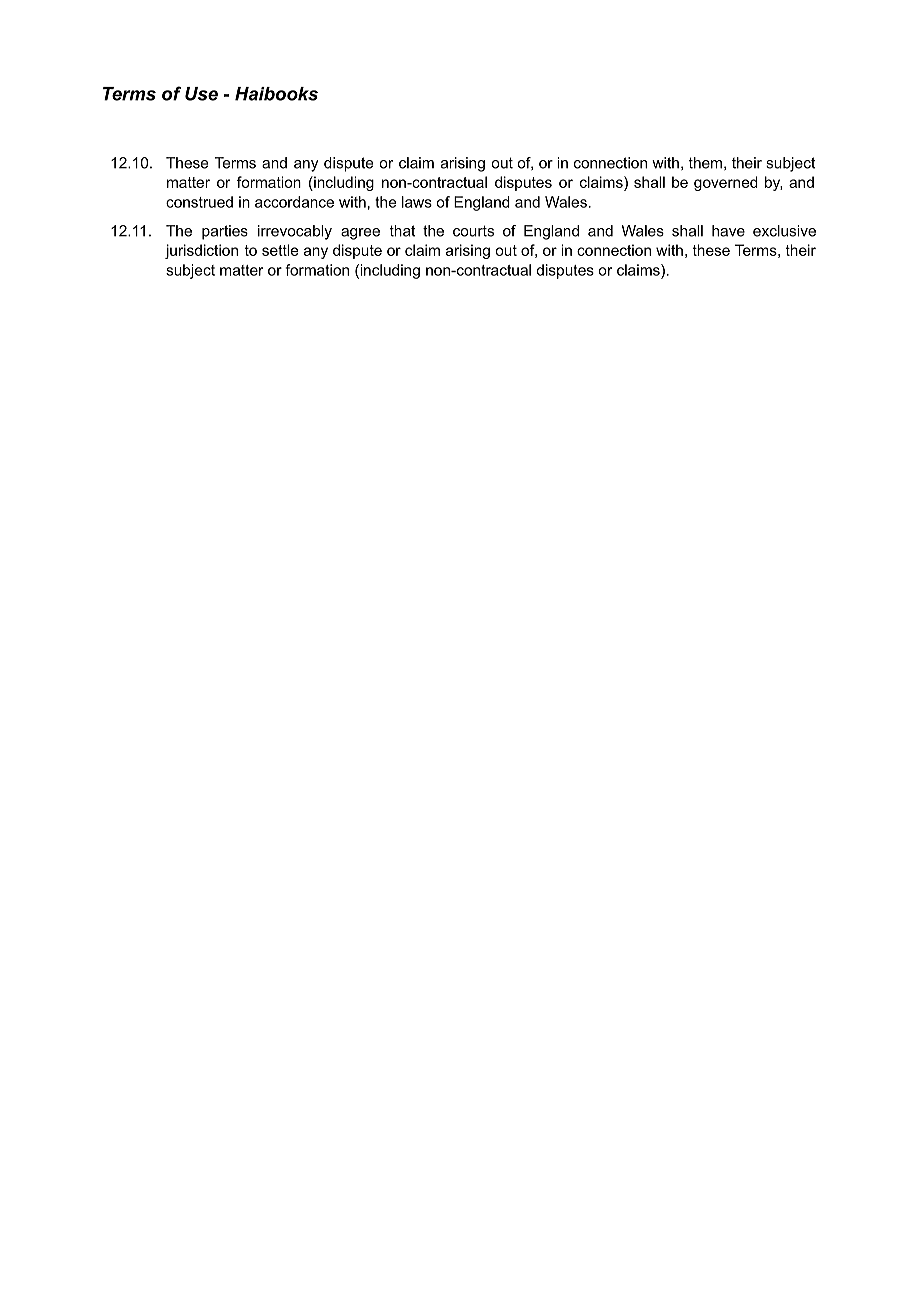 The width and height of the screenshot is (924, 1307). Describe the element at coordinates (707, 163) in the screenshot. I see `them` at that location.
